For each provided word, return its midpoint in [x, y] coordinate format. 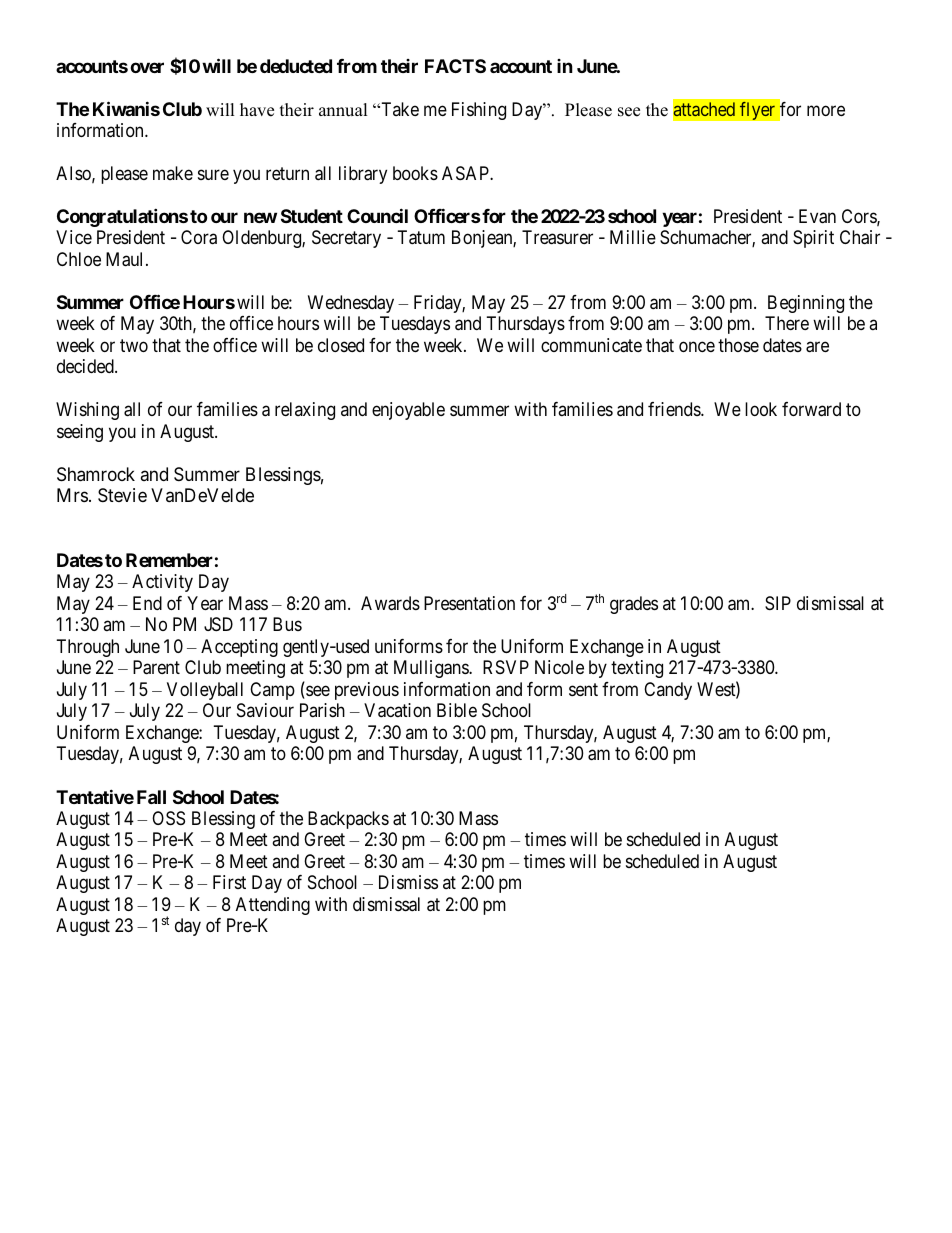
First [229, 882]
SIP [778, 603]
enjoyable [408, 411]
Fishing [479, 111]
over [147, 67]
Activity [162, 583]
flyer [757, 110]
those [738, 345]
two [134, 345]
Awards [390, 603]
